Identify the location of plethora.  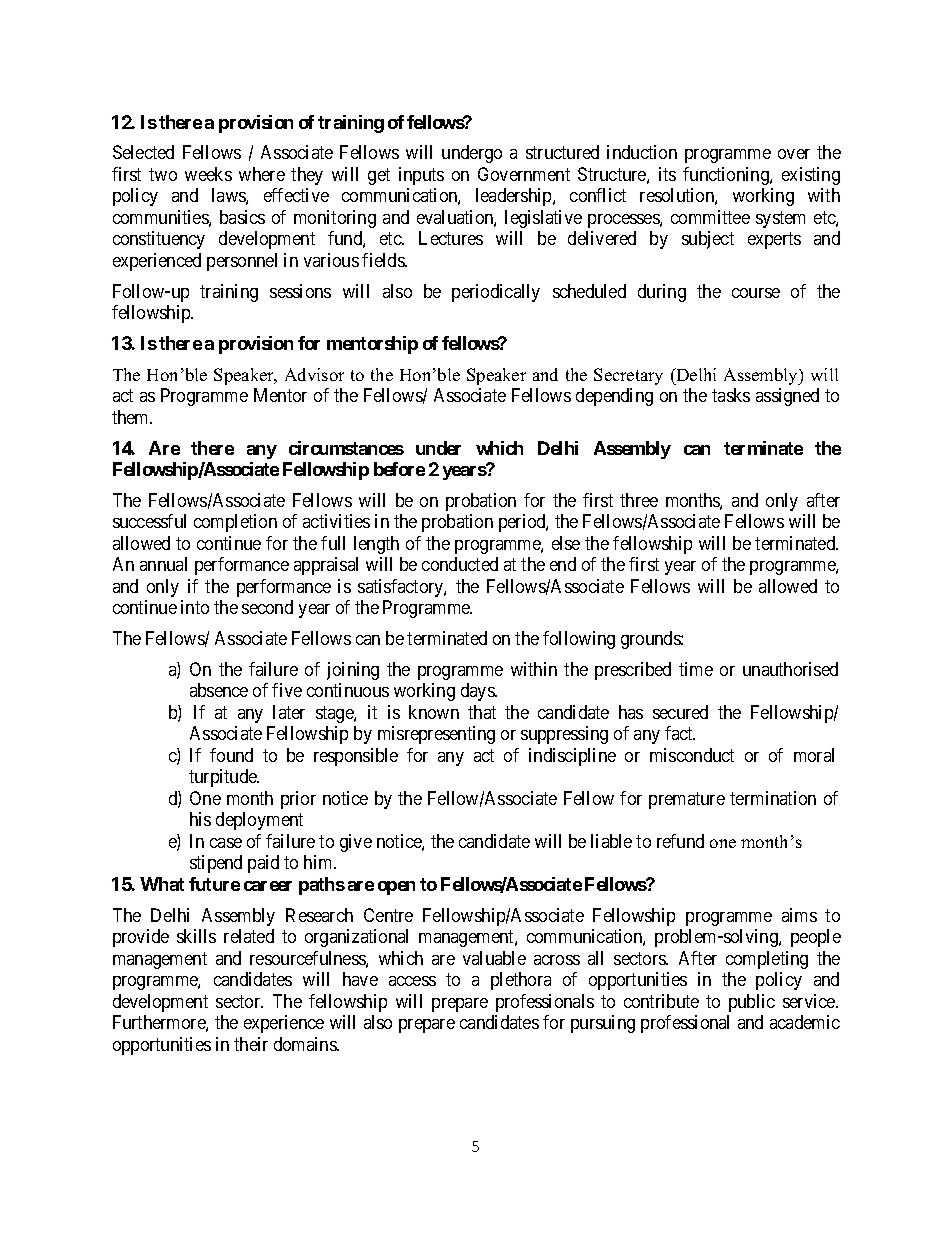
(521, 981).
